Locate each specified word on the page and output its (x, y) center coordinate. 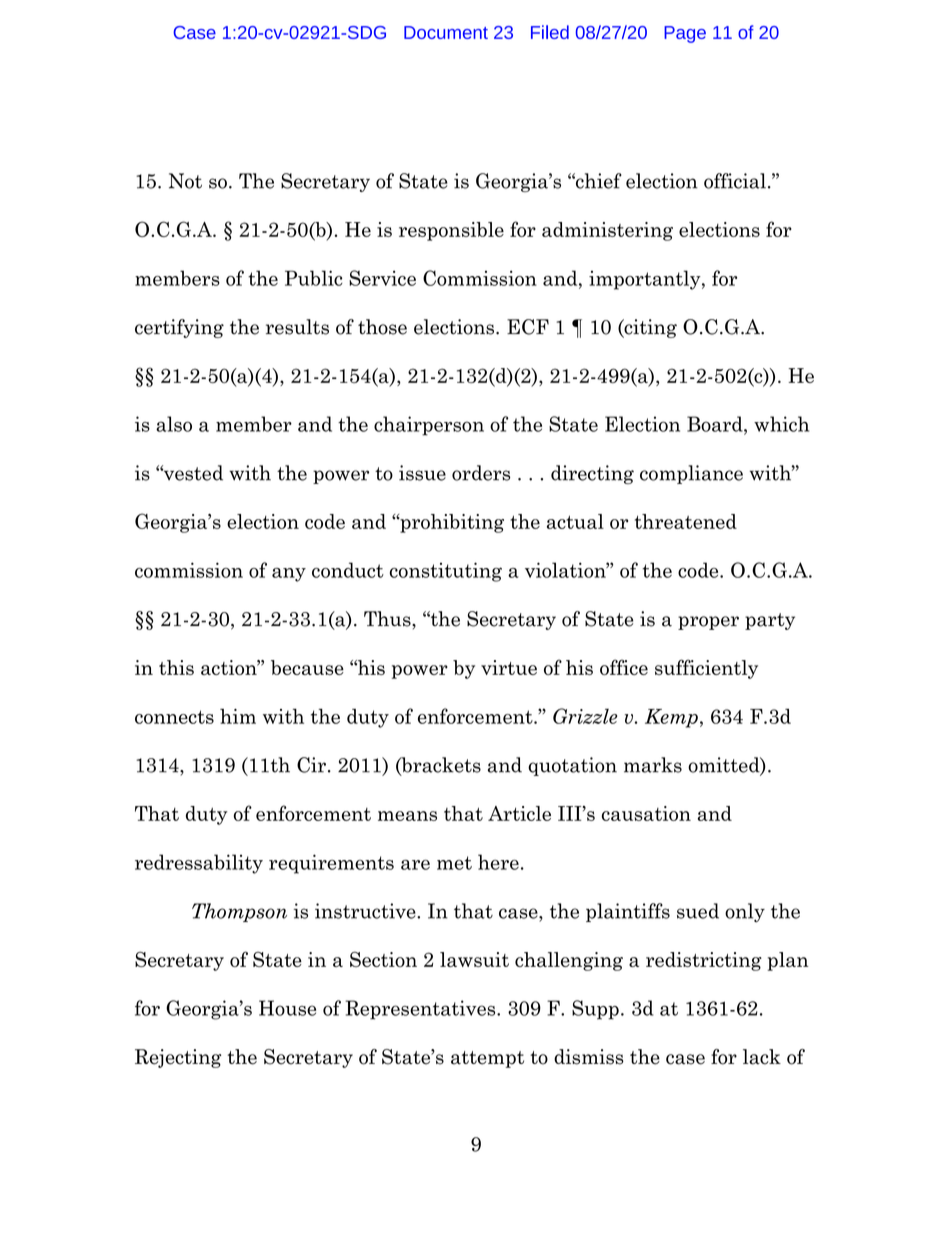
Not (185, 181)
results (297, 327)
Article (519, 813)
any (289, 575)
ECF (528, 327)
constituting (446, 572)
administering (607, 231)
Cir (311, 765)
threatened (686, 521)
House (287, 1008)
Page (685, 34)
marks (653, 765)
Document (446, 32)
